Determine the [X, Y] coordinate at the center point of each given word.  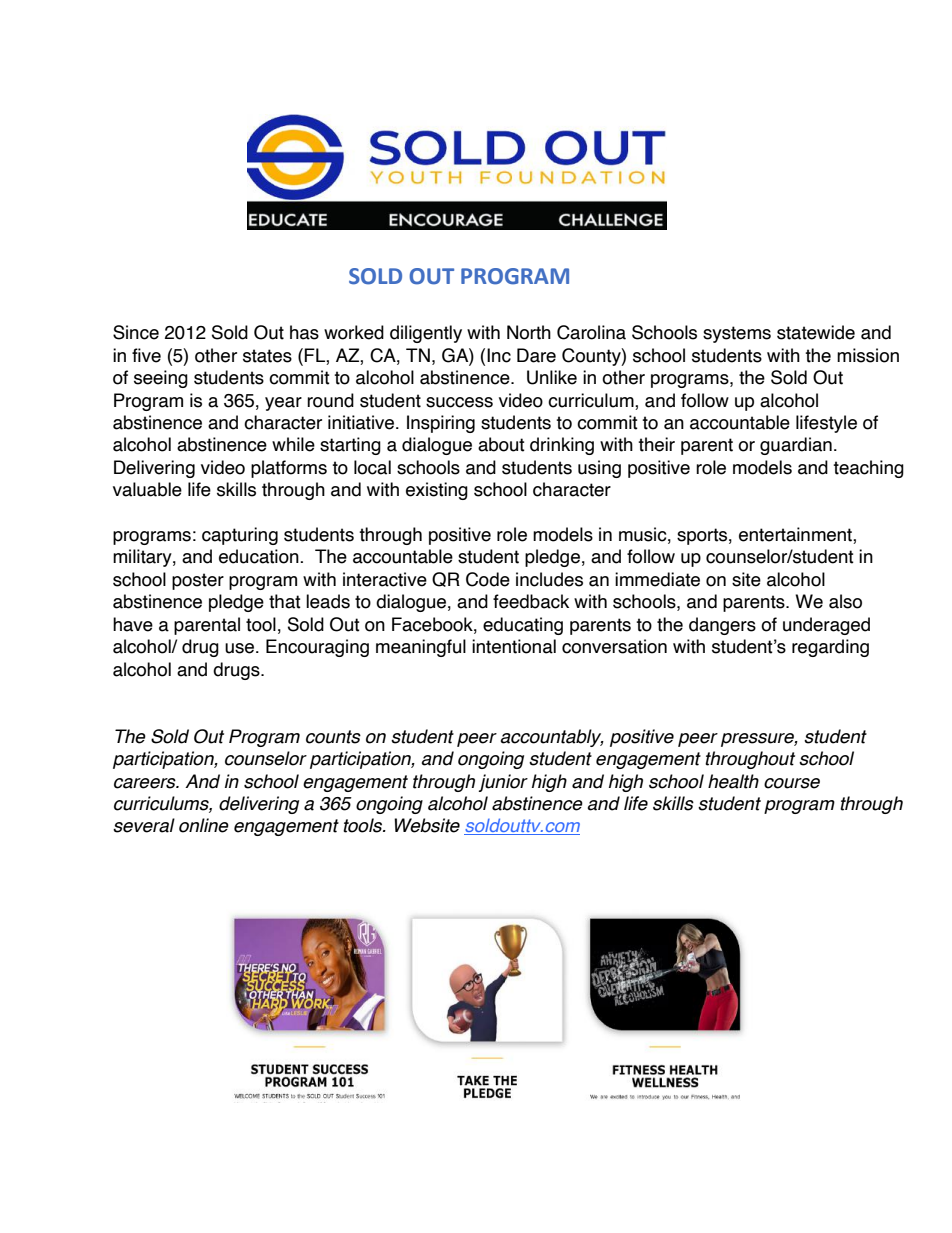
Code [488, 579]
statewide [816, 332]
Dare [536, 355]
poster [198, 581]
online [204, 825]
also [845, 601]
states [267, 356]
